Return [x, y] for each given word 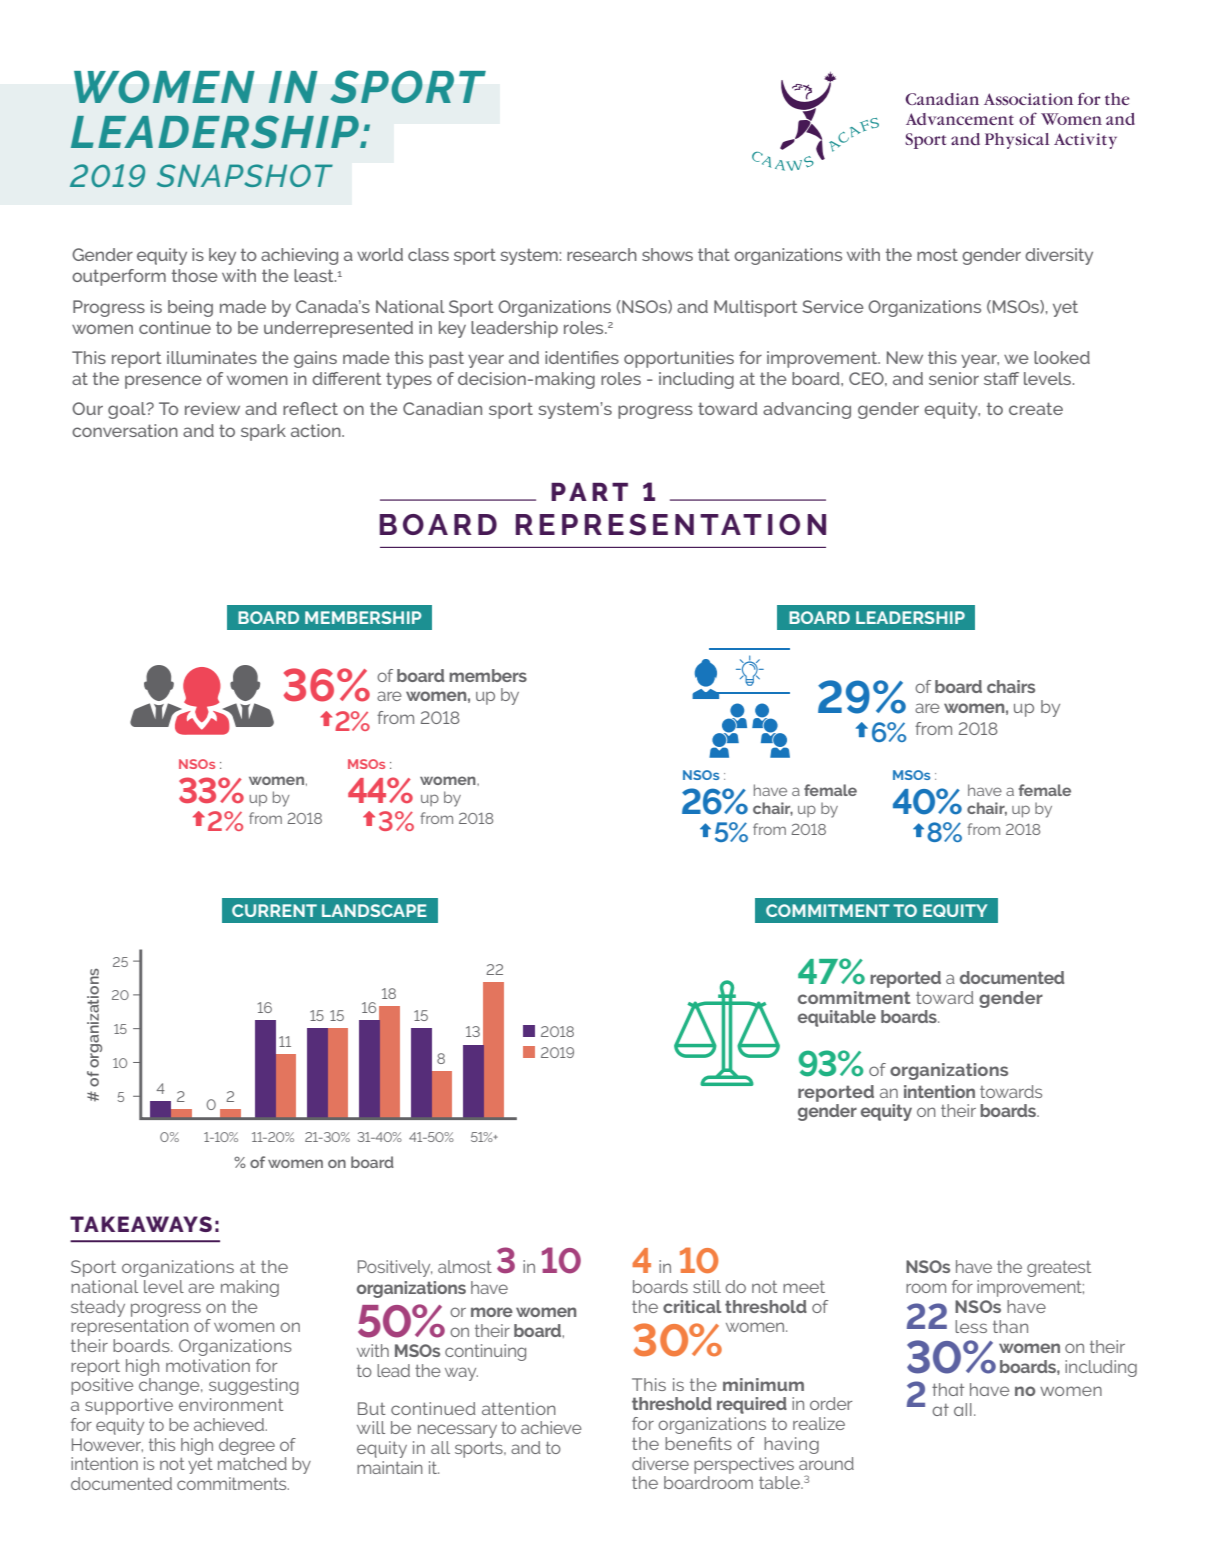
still [707, 1286]
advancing [807, 410]
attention [519, 1408]
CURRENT [274, 910]
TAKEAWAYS [141, 1224]
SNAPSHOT [245, 175]
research [602, 254]
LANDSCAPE [374, 910]
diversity [1059, 256]
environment [231, 1404]
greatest [1059, 1268]
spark [263, 432]
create [1036, 408]
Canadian [442, 408]
